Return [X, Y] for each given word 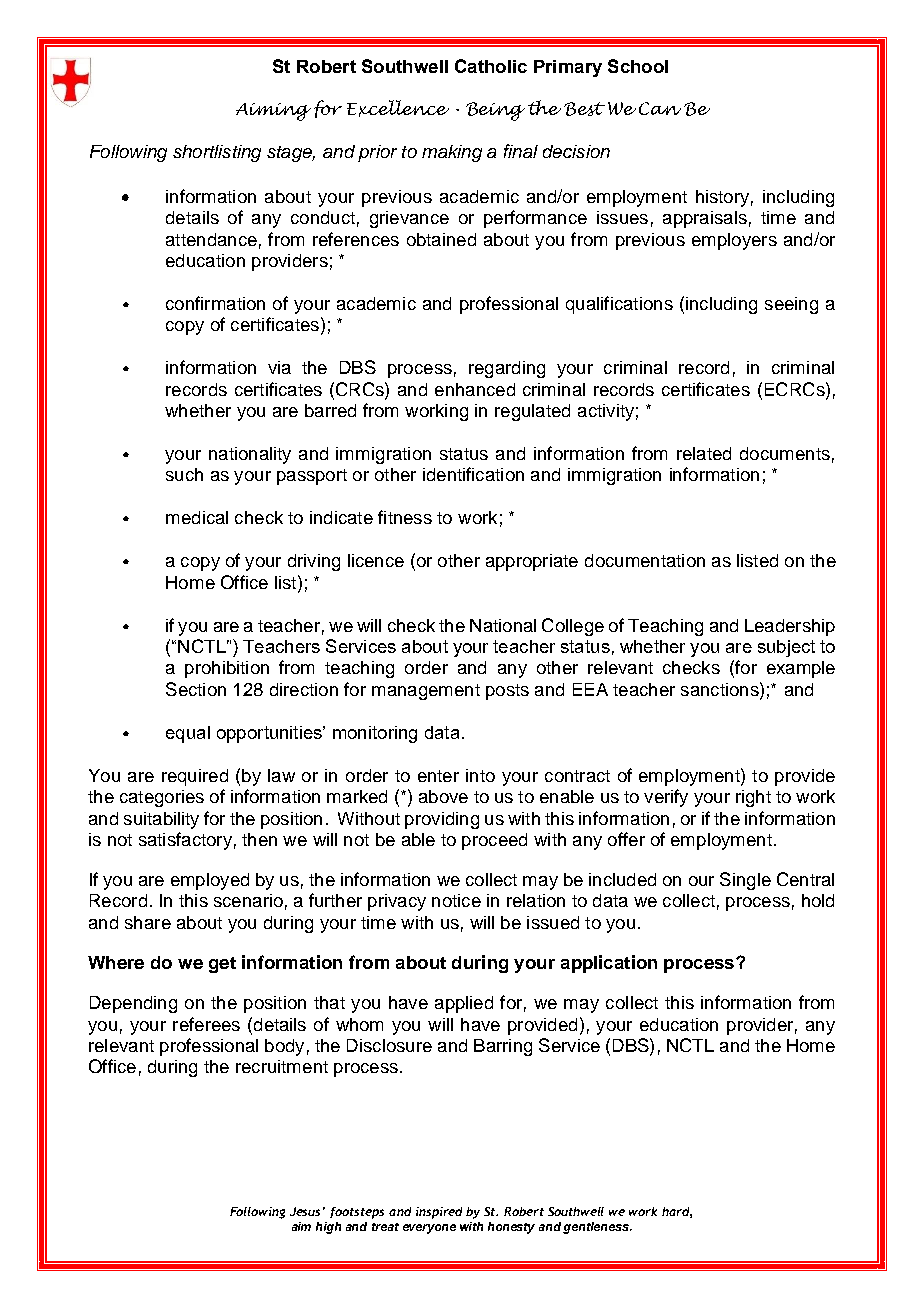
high [328, 1228]
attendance [211, 239]
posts [507, 692]
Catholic [491, 66]
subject [786, 648]
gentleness [597, 1228]
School [638, 66]
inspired [439, 1213]
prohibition [227, 669]
